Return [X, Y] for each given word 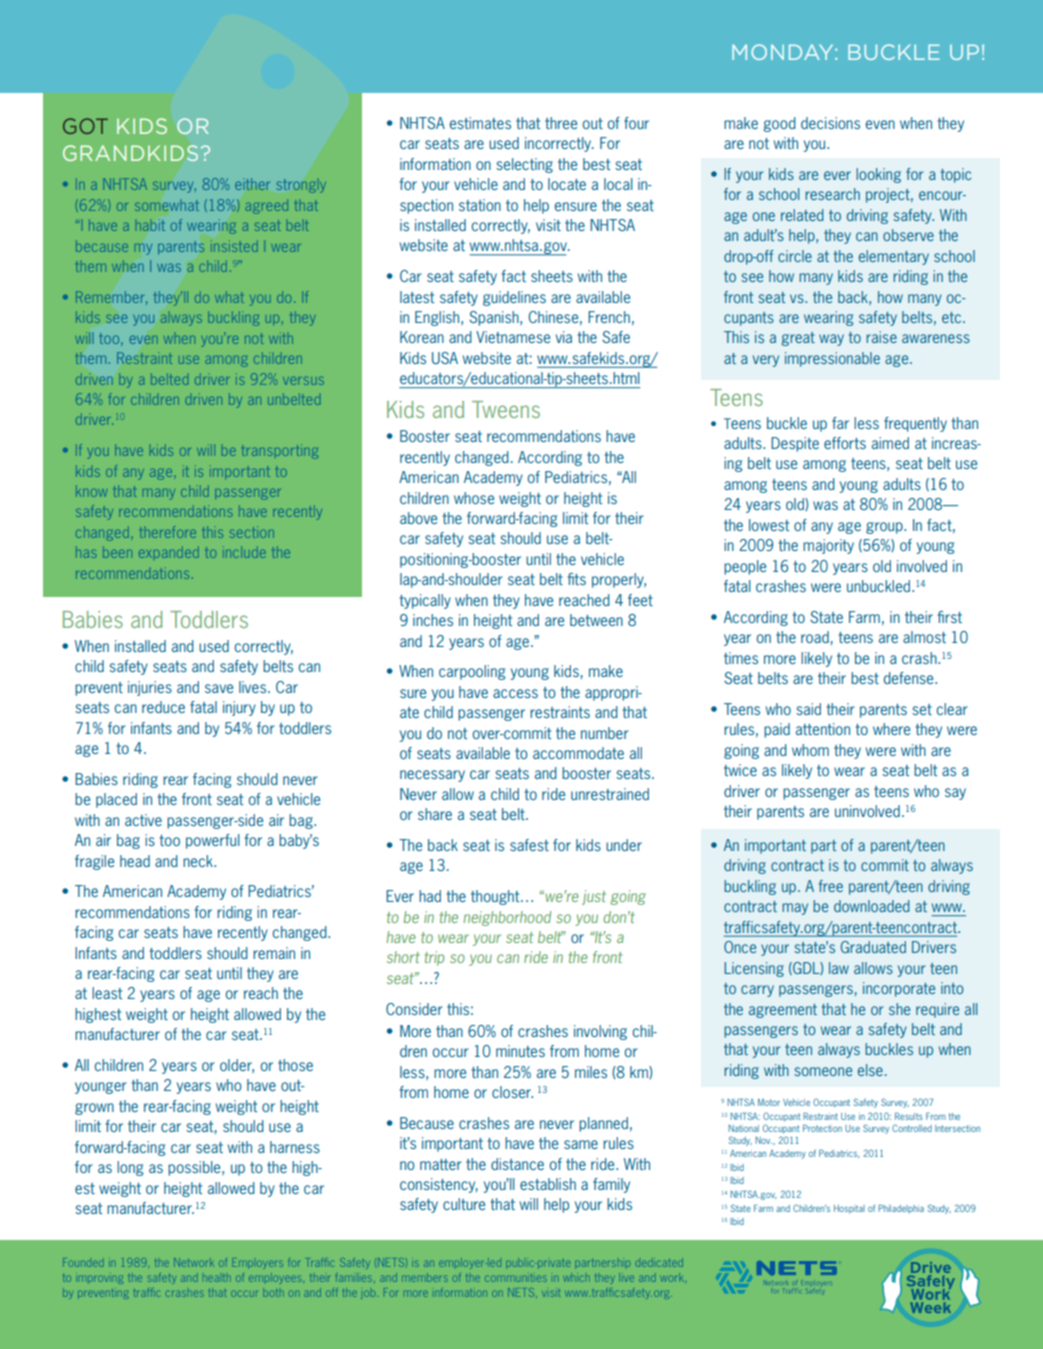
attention [823, 729]
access [515, 693]
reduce [163, 707]
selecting [524, 165]
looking [878, 175]
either [252, 184]
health [217, 1278]
